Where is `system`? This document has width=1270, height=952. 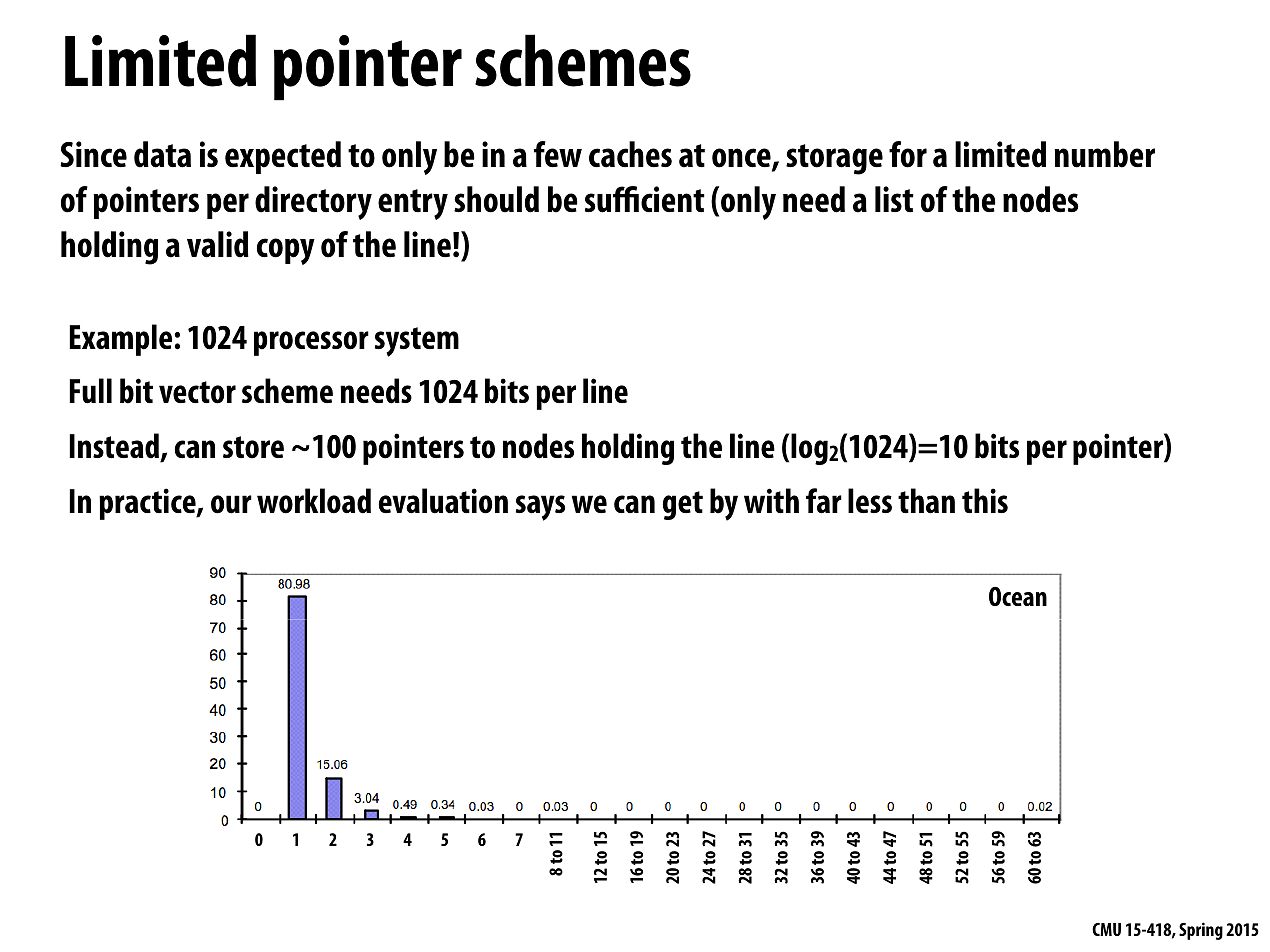 system is located at coordinates (417, 342).
